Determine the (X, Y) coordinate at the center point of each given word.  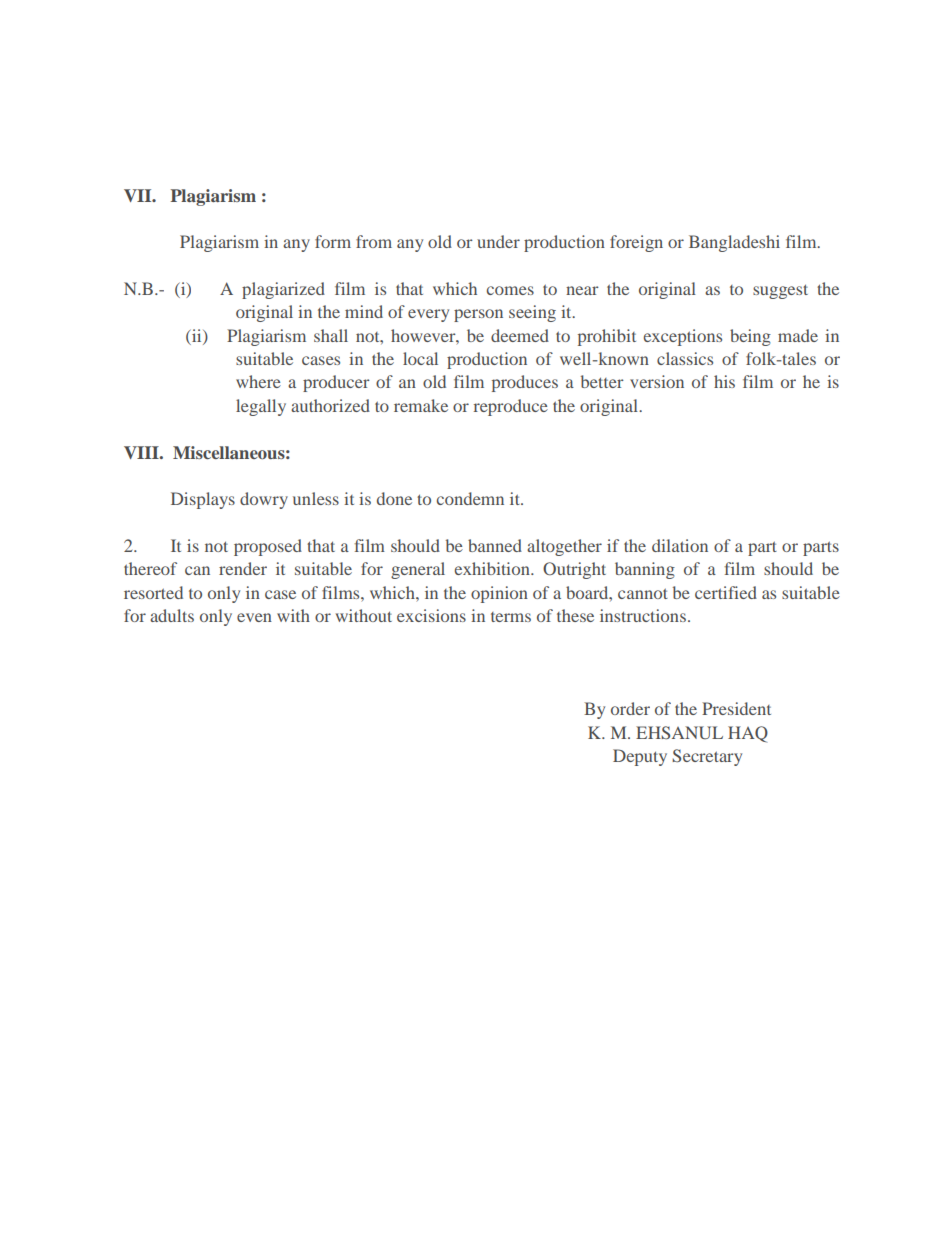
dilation (680, 545)
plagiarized (283, 290)
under (498, 241)
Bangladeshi (734, 243)
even (254, 617)
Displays (203, 500)
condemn (470, 498)
